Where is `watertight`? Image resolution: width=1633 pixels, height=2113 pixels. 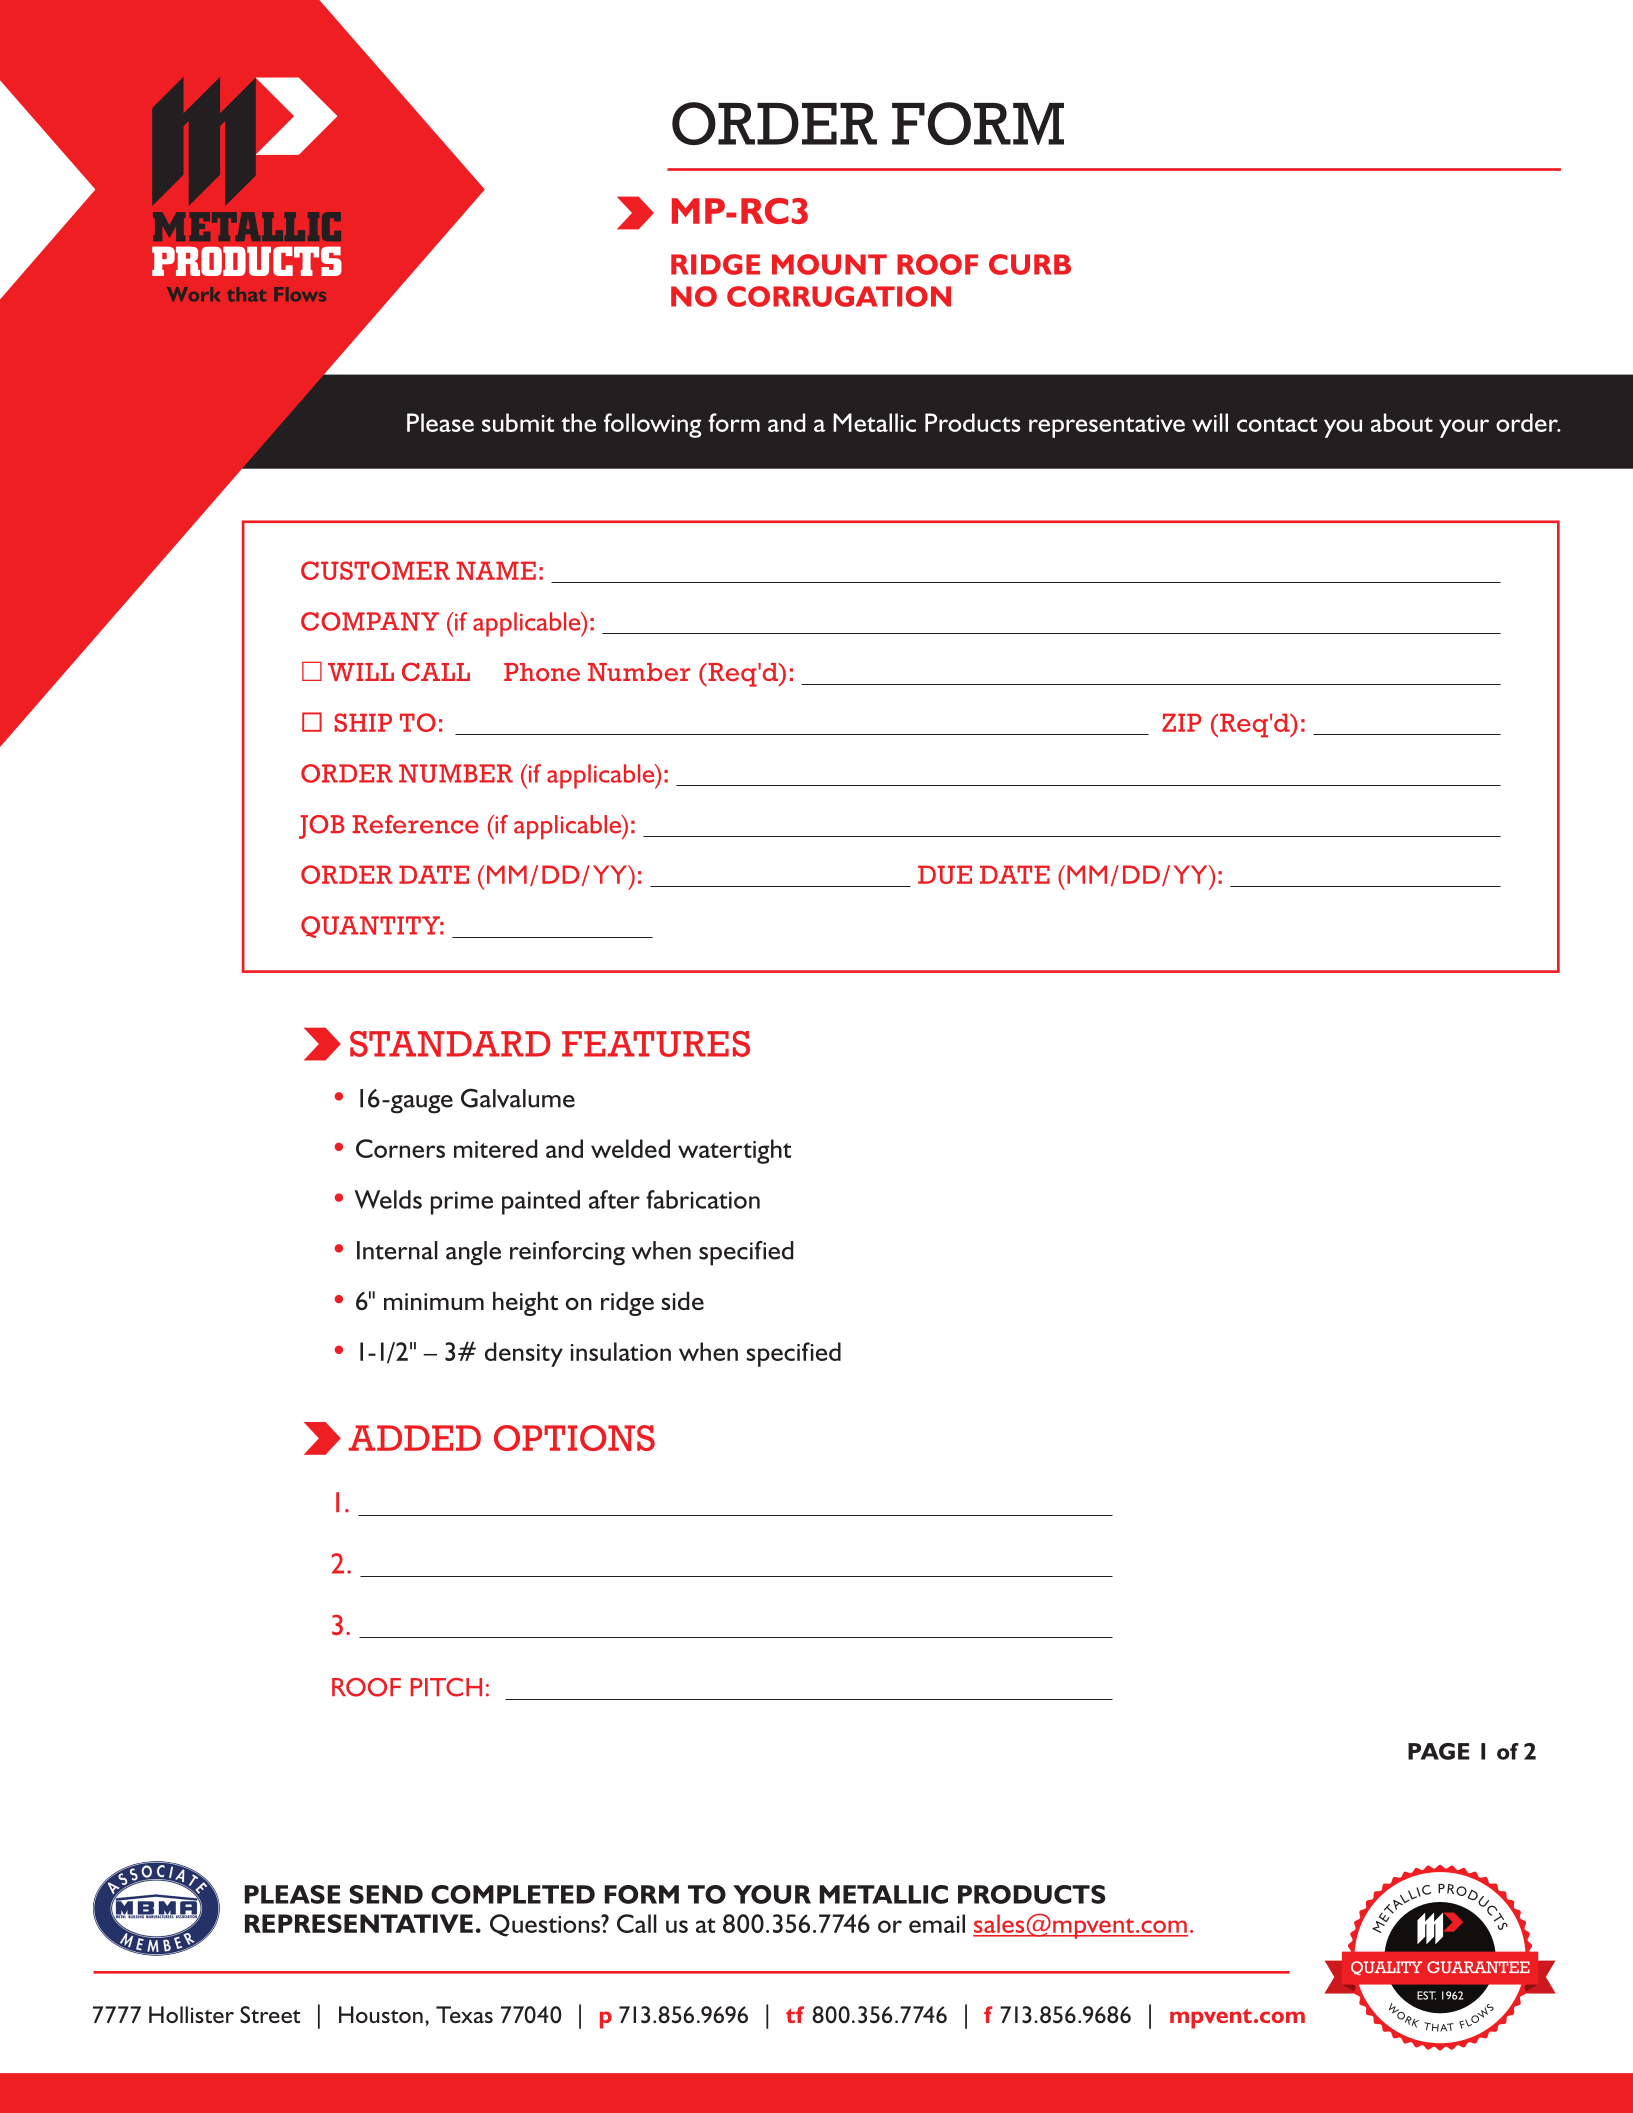
watertight is located at coordinates (734, 1151).
